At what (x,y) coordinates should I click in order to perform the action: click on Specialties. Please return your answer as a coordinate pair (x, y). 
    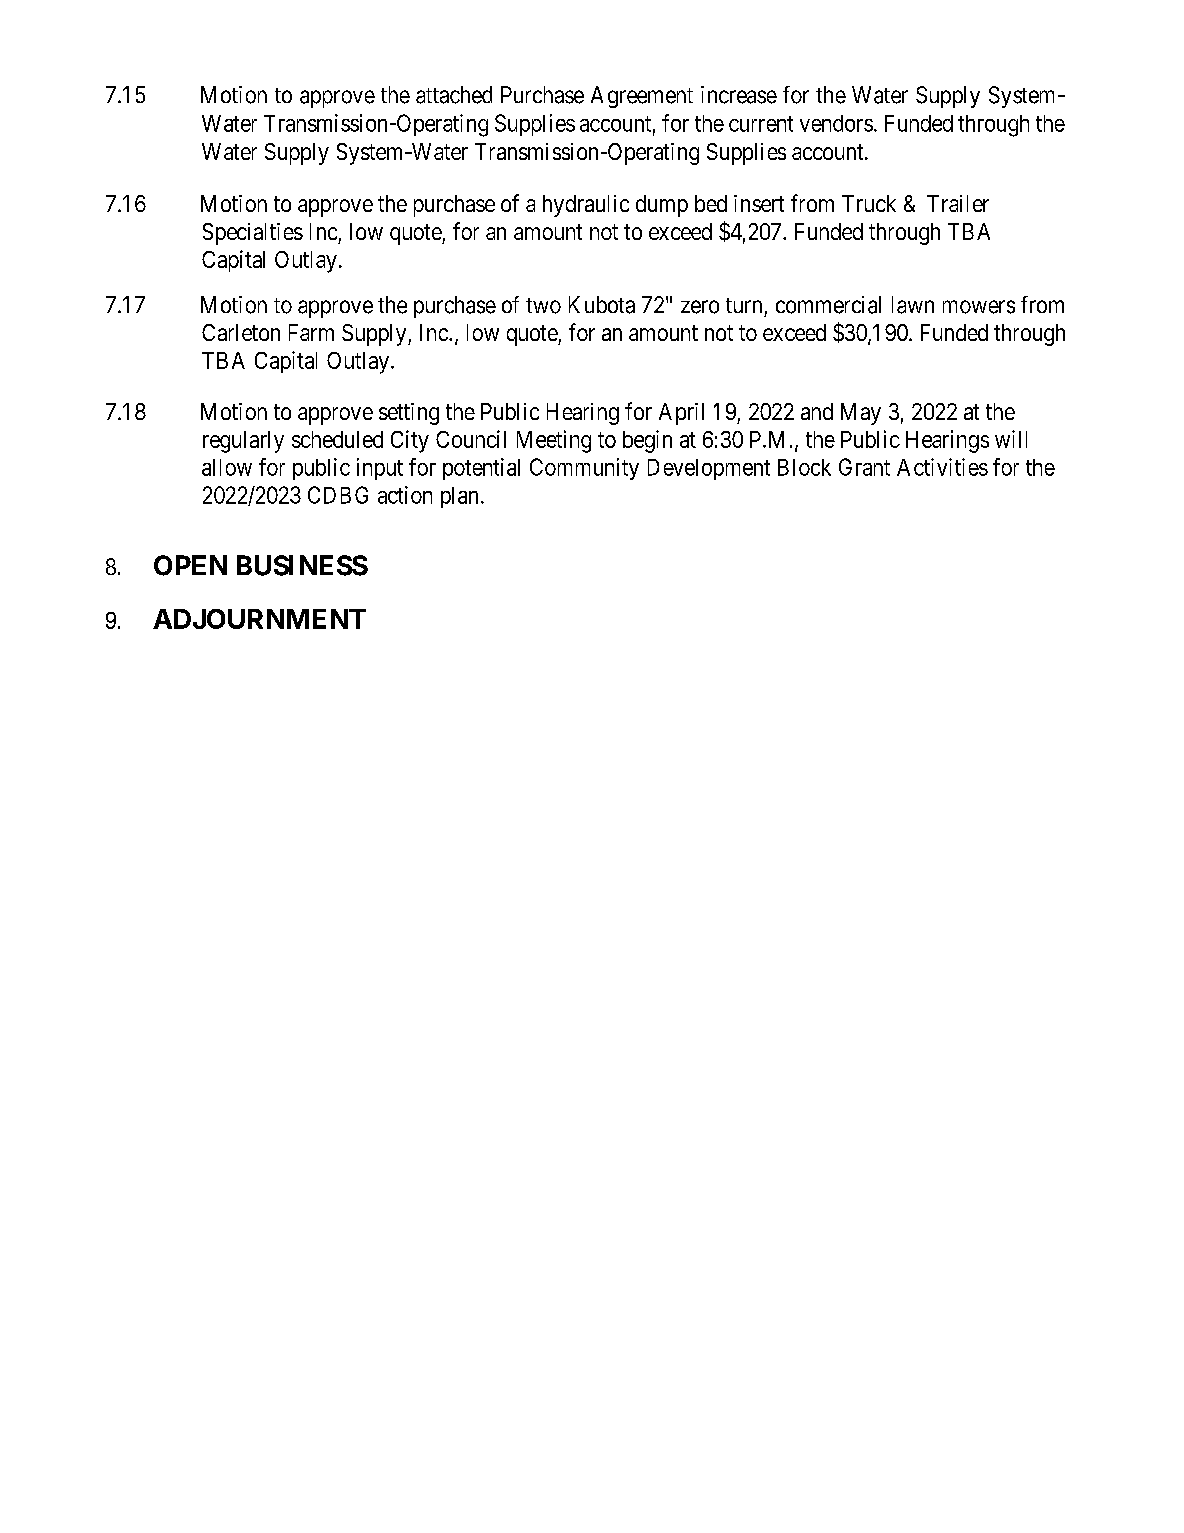
    Looking at the image, I should click on (253, 234).
